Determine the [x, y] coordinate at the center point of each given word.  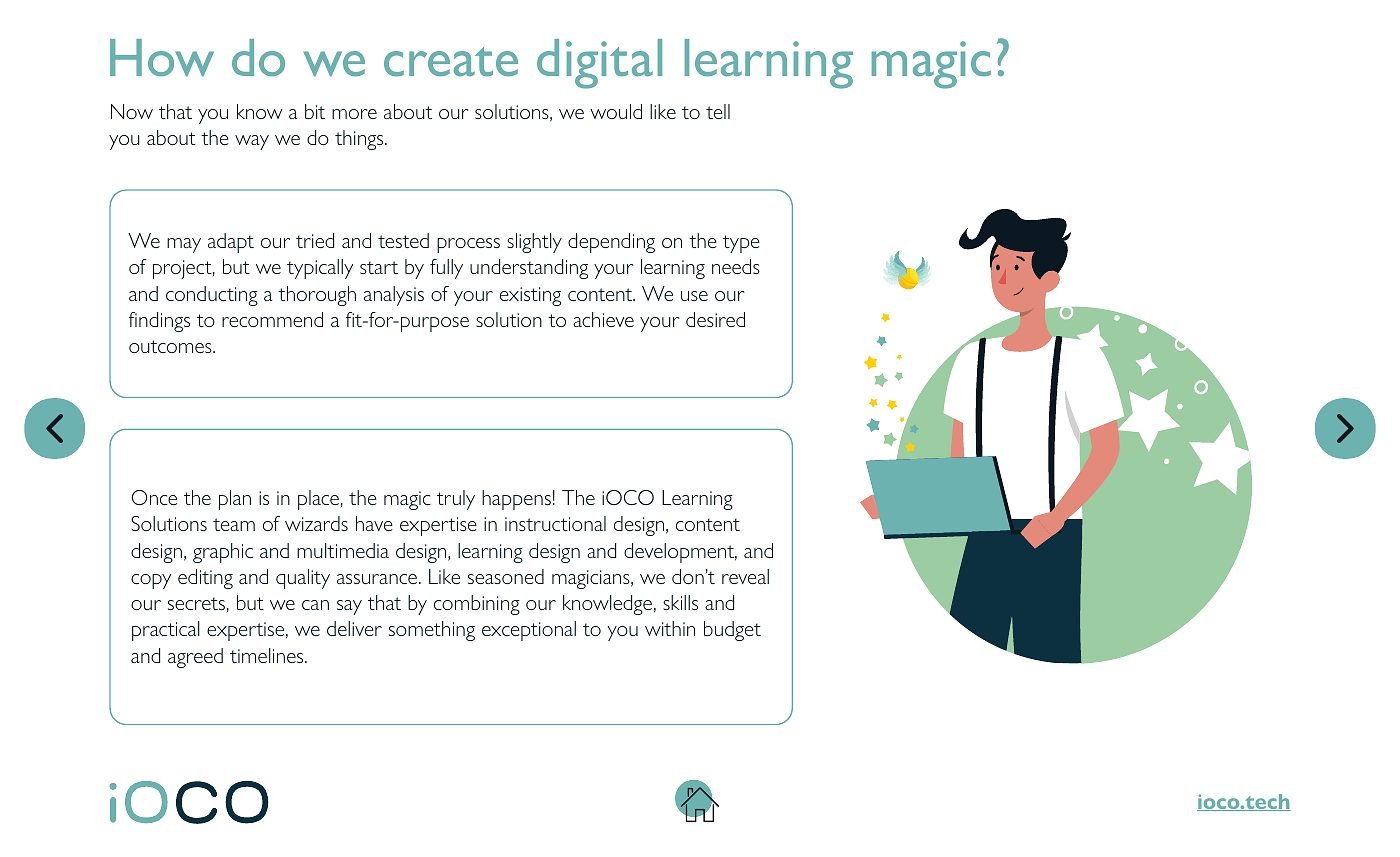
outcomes [171, 346]
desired [715, 319]
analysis [394, 296]
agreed [195, 658]
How [162, 58]
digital [599, 64]
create [451, 61]
